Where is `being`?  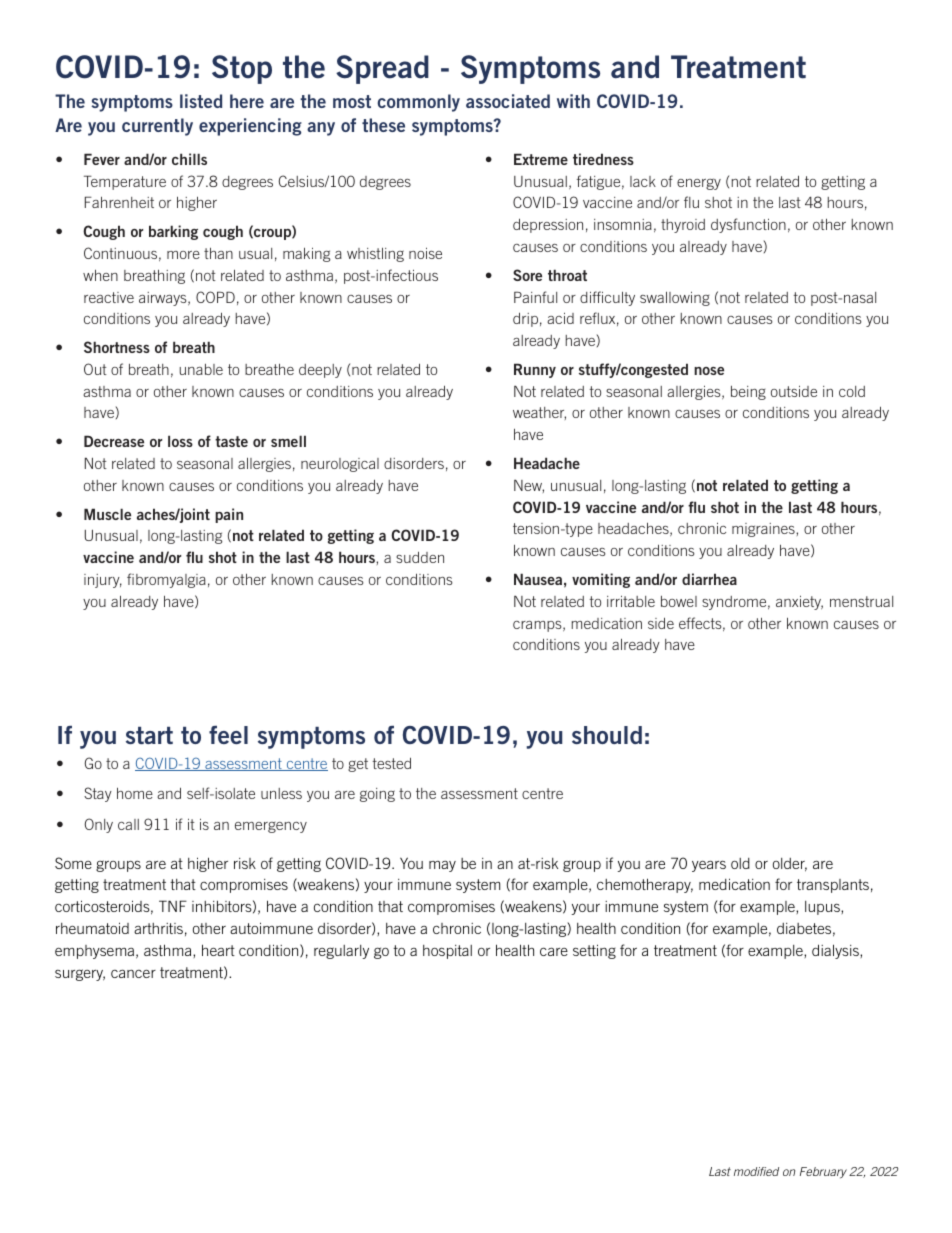 being is located at coordinates (748, 393).
